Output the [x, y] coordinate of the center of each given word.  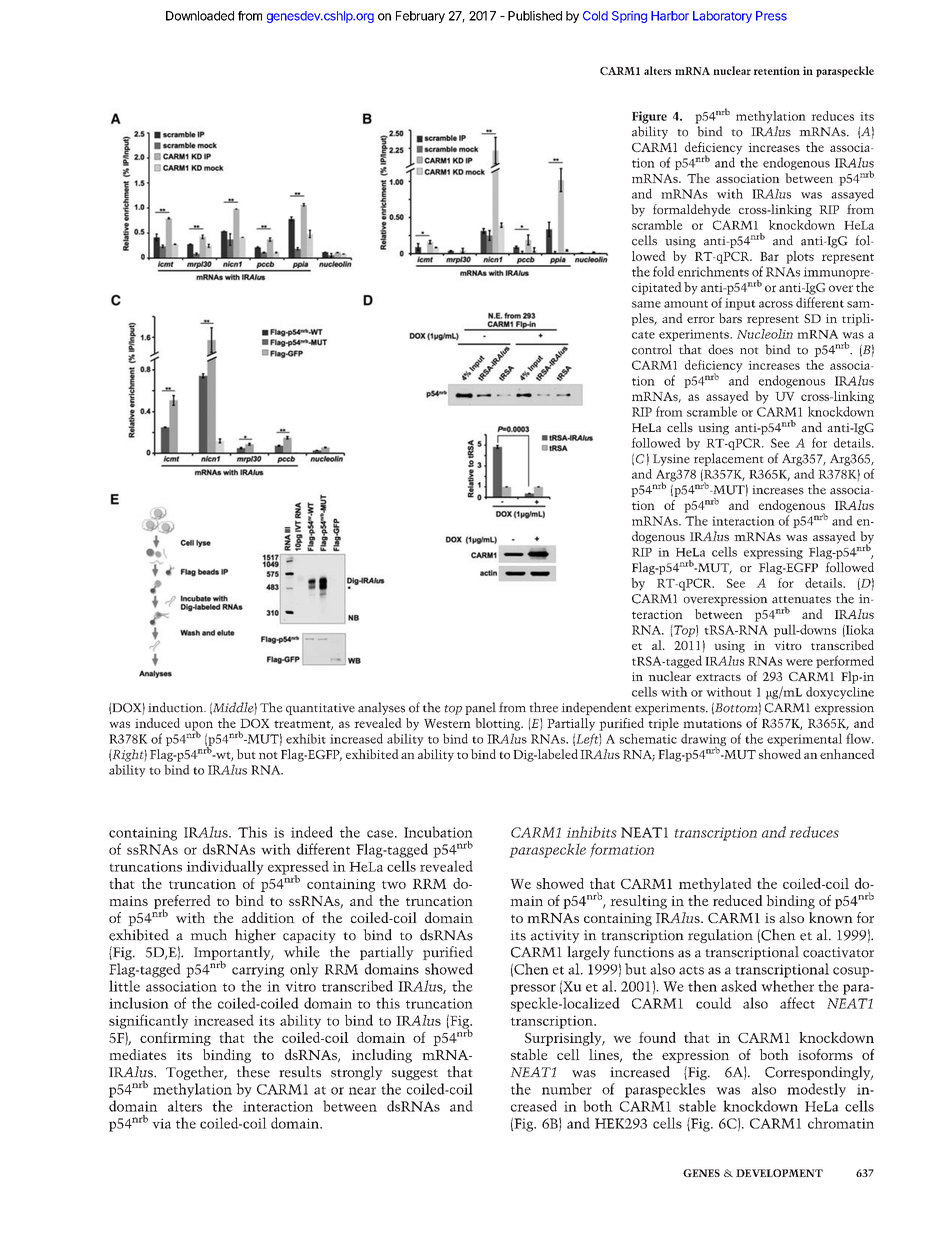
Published [535, 16]
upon [199, 727]
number [567, 1089]
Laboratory [722, 17]
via [161, 1123]
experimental [804, 739]
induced [157, 723]
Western [447, 723]
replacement [729, 459]
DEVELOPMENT [779, 1173]
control [652, 349]
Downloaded [200, 16]
